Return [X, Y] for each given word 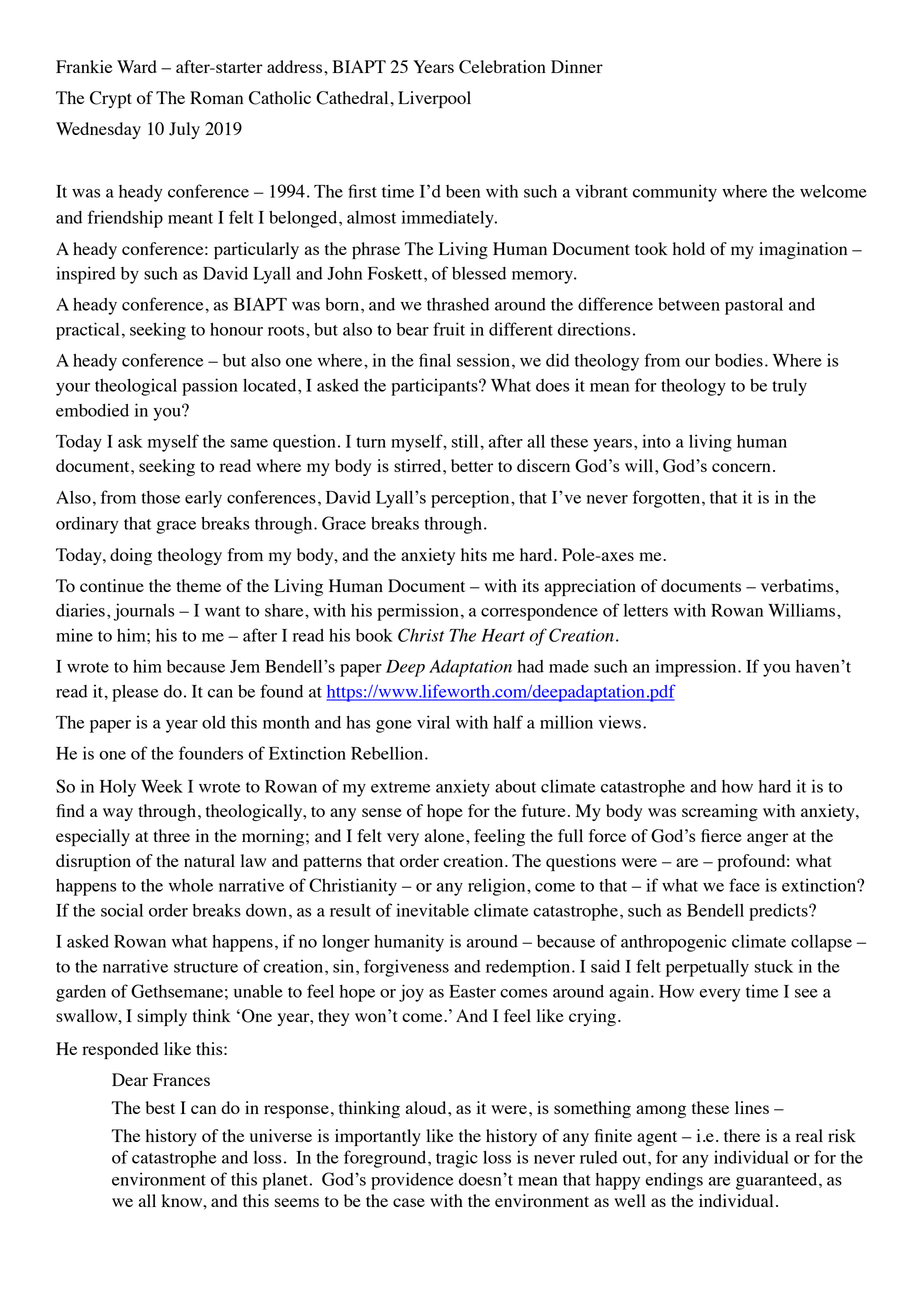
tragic [457, 1159]
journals [143, 612]
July [184, 130]
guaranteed [778, 1181]
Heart [503, 635]
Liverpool [434, 99]
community [675, 193]
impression [697, 668]
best [160, 1107]
